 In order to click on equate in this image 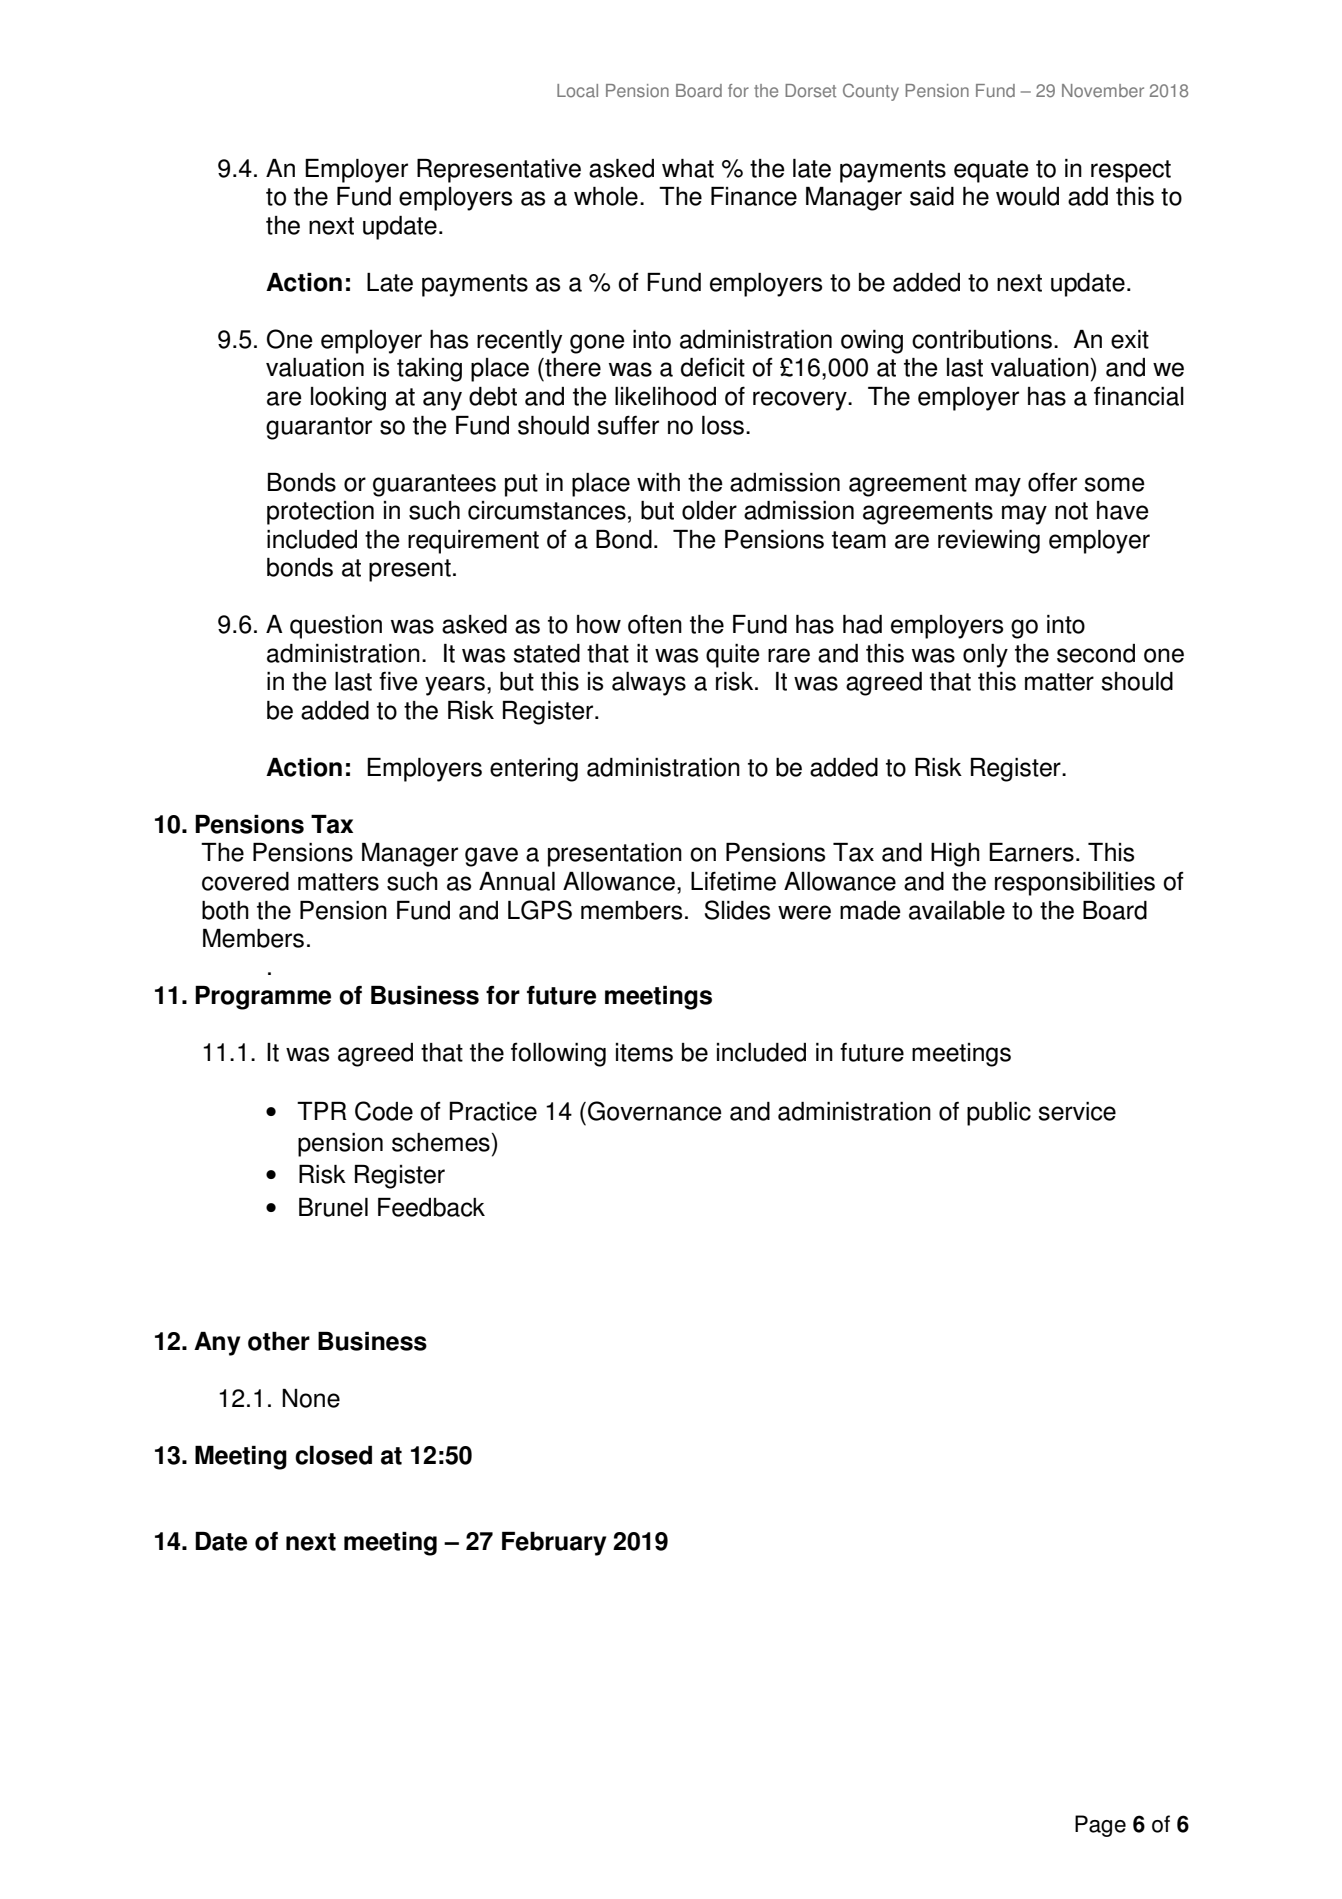, I will do `click(991, 171)`.
